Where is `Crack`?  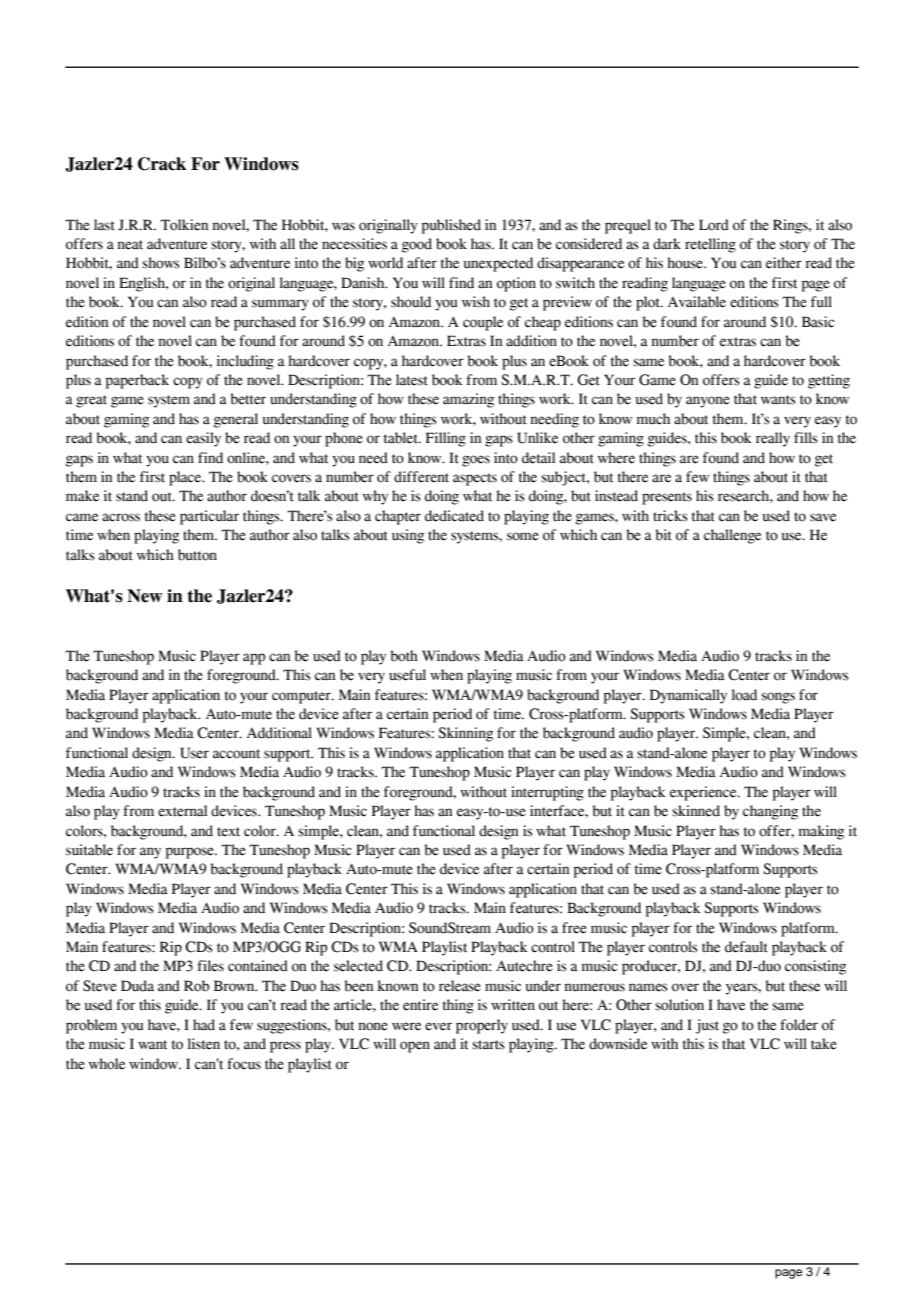
Crack is located at coordinates (162, 164).
